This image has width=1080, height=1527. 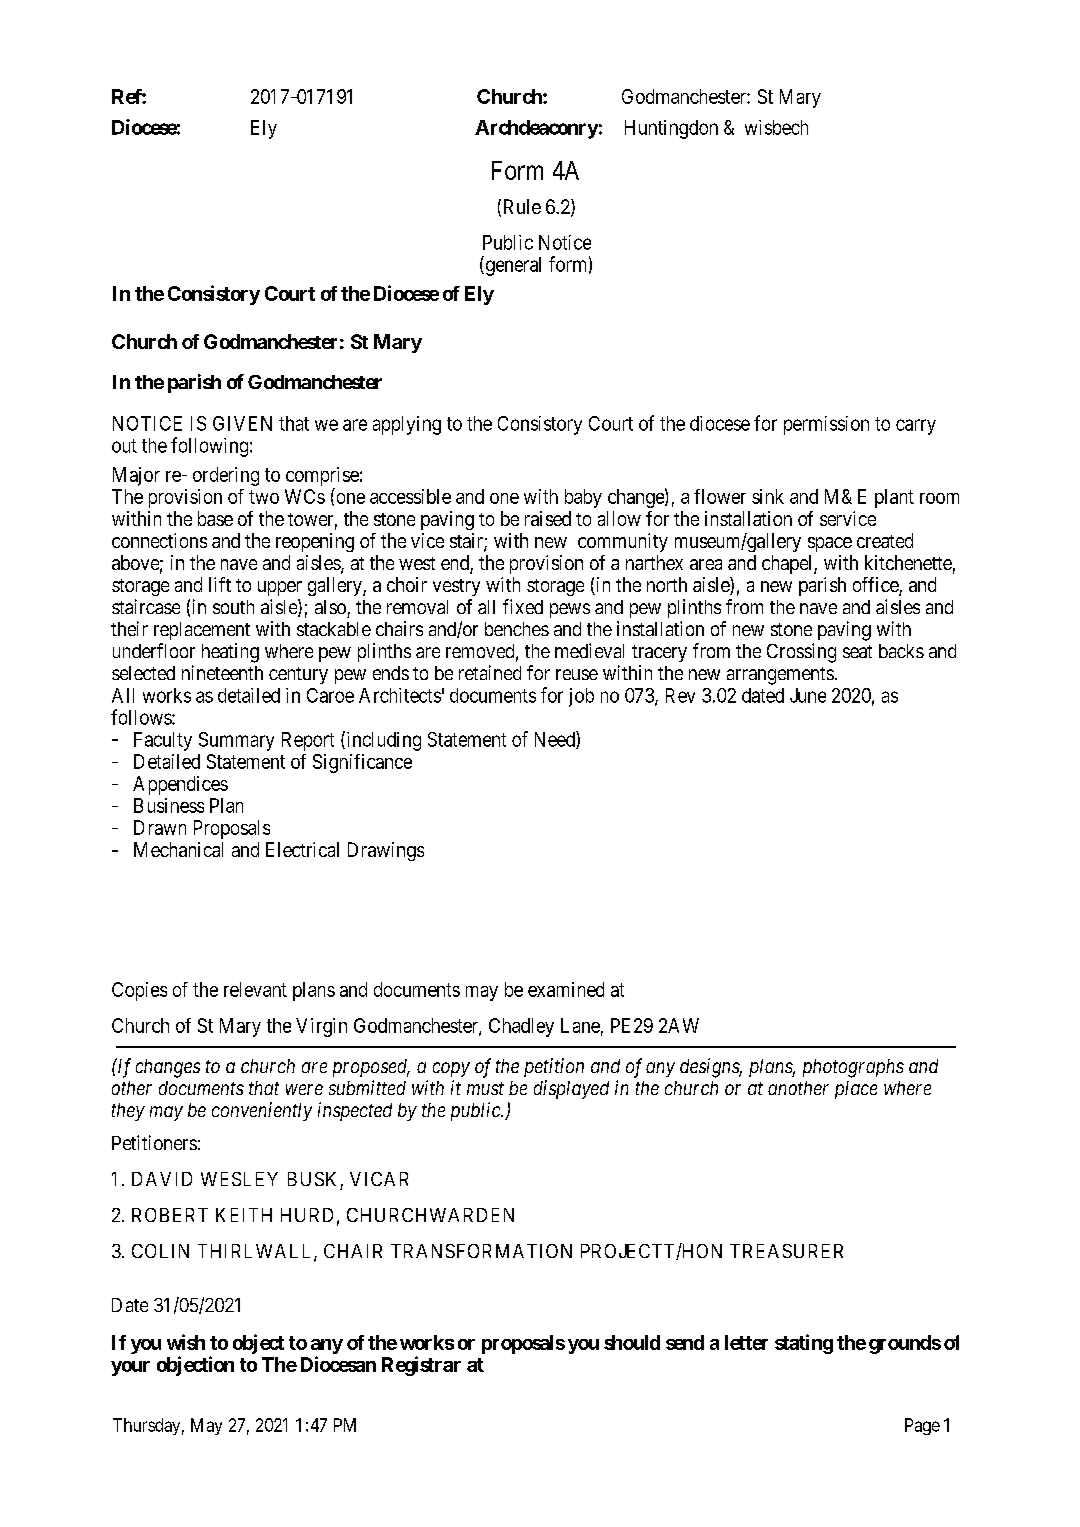 What do you see at coordinates (242, 423) in the image?
I see `GIVEN` at bounding box center [242, 423].
